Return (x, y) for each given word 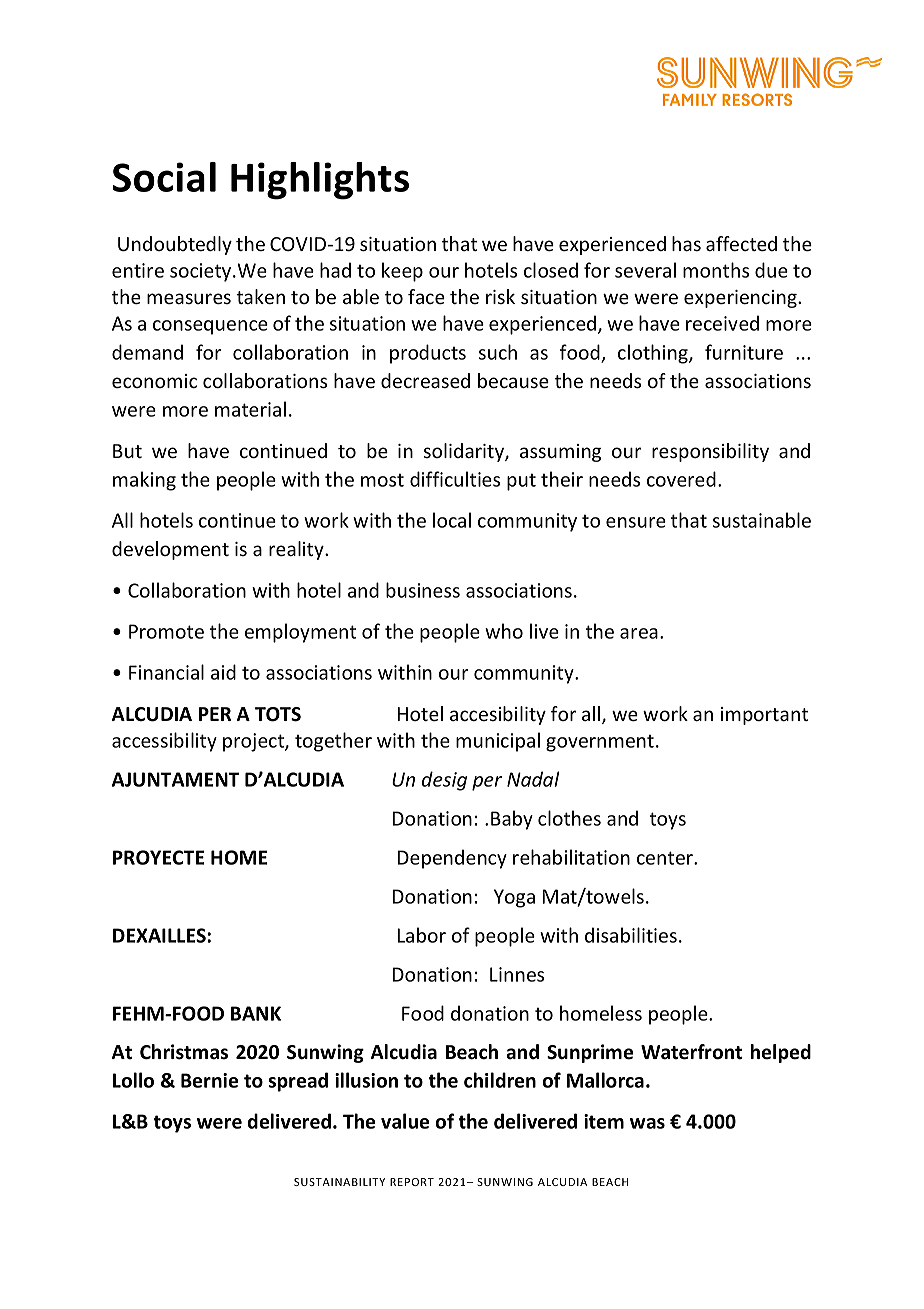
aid (223, 672)
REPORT (412, 1182)
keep (402, 272)
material (250, 409)
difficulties (455, 479)
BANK (256, 1013)
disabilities (631, 935)
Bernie (209, 1080)
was (647, 1123)
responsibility (710, 452)
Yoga (514, 898)
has (686, 243)
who (504, 631)
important (764, 716)
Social (164, 177)
